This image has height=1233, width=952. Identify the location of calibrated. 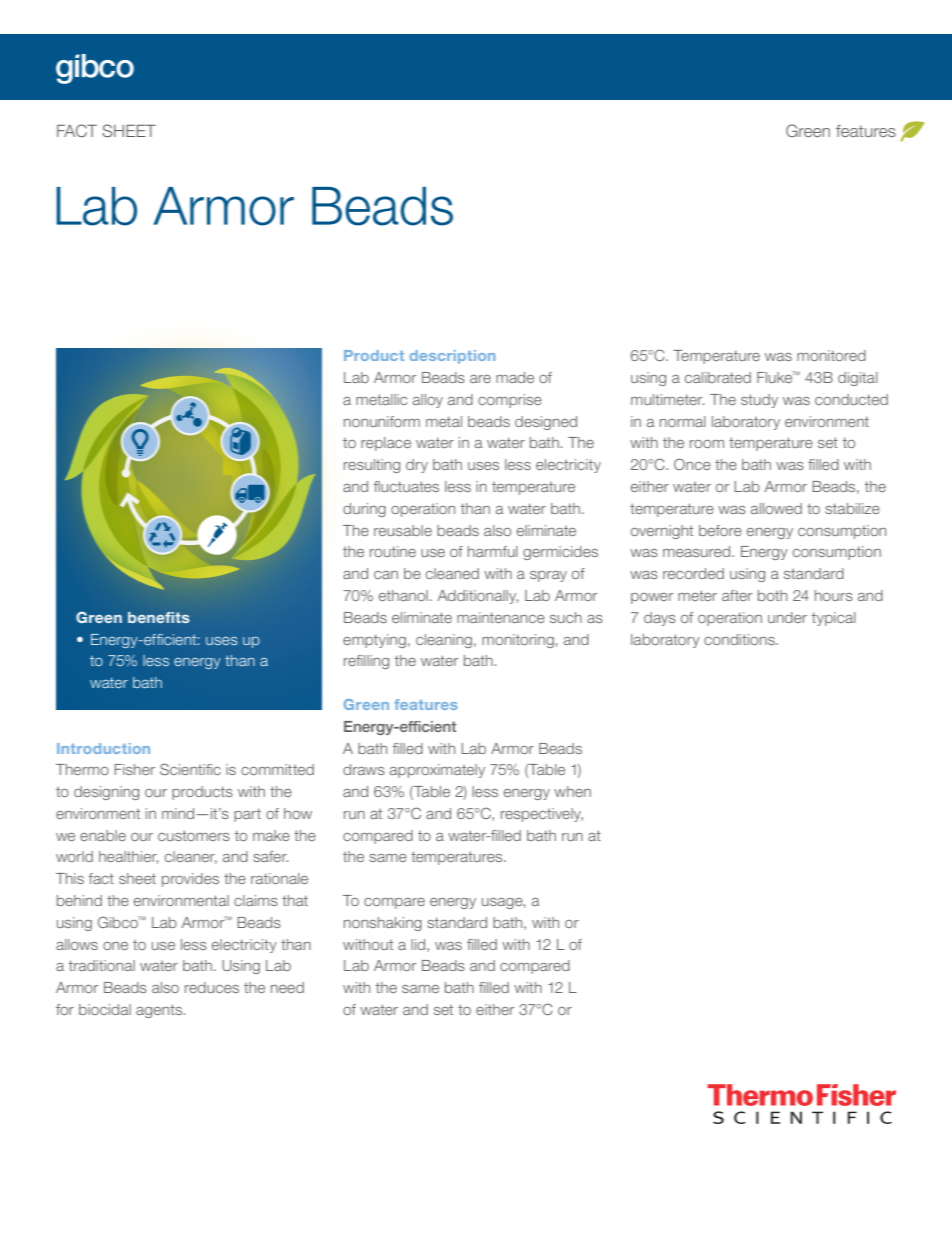
(718, 377).
